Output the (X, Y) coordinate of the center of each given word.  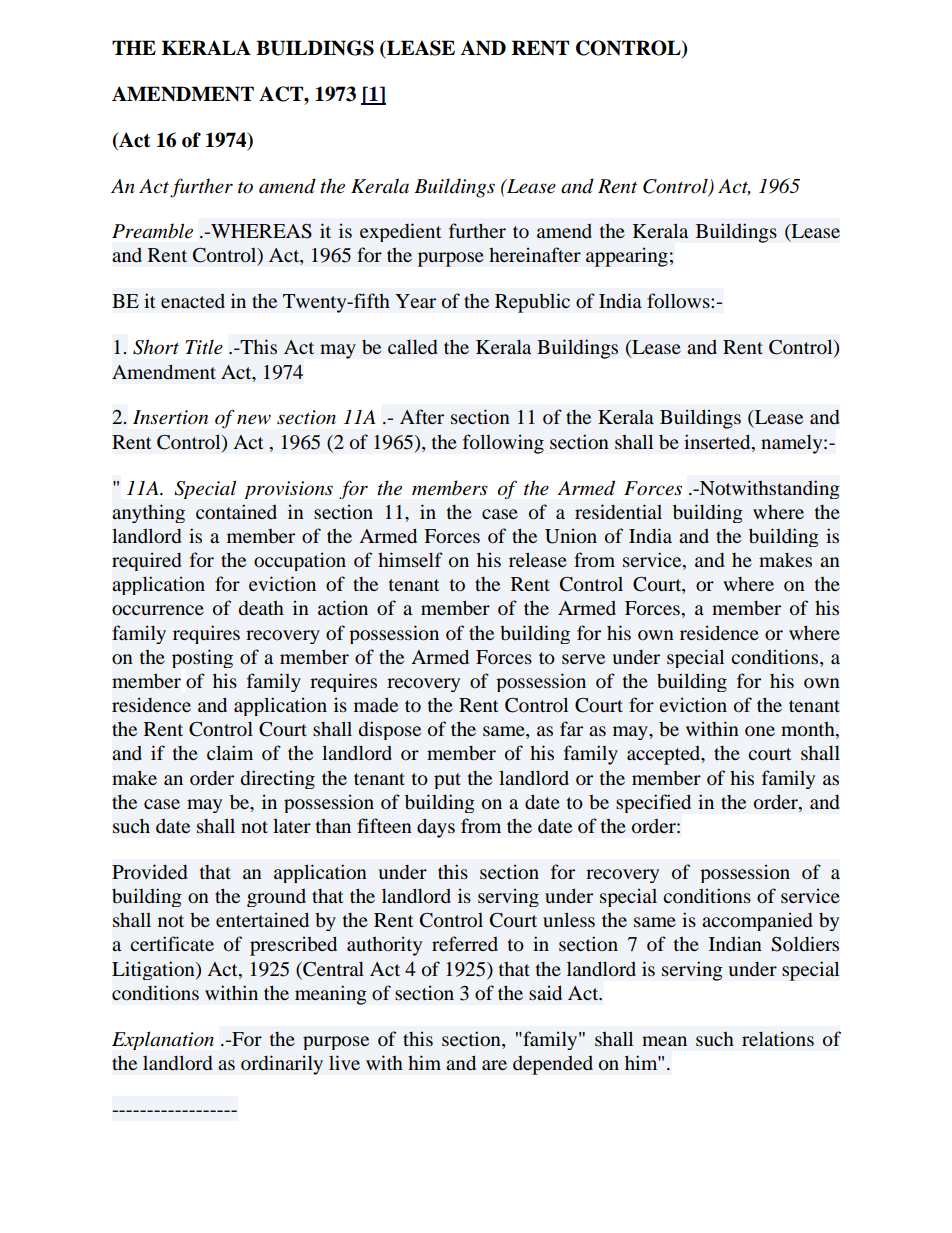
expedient (400, 232)
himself (410, 559)
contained (236, 511)
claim (230, 752)
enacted (193, 301)
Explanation (163, 1040)
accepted (665, 755)
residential (618, 511)
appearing (627, 257)
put (447, 781)
